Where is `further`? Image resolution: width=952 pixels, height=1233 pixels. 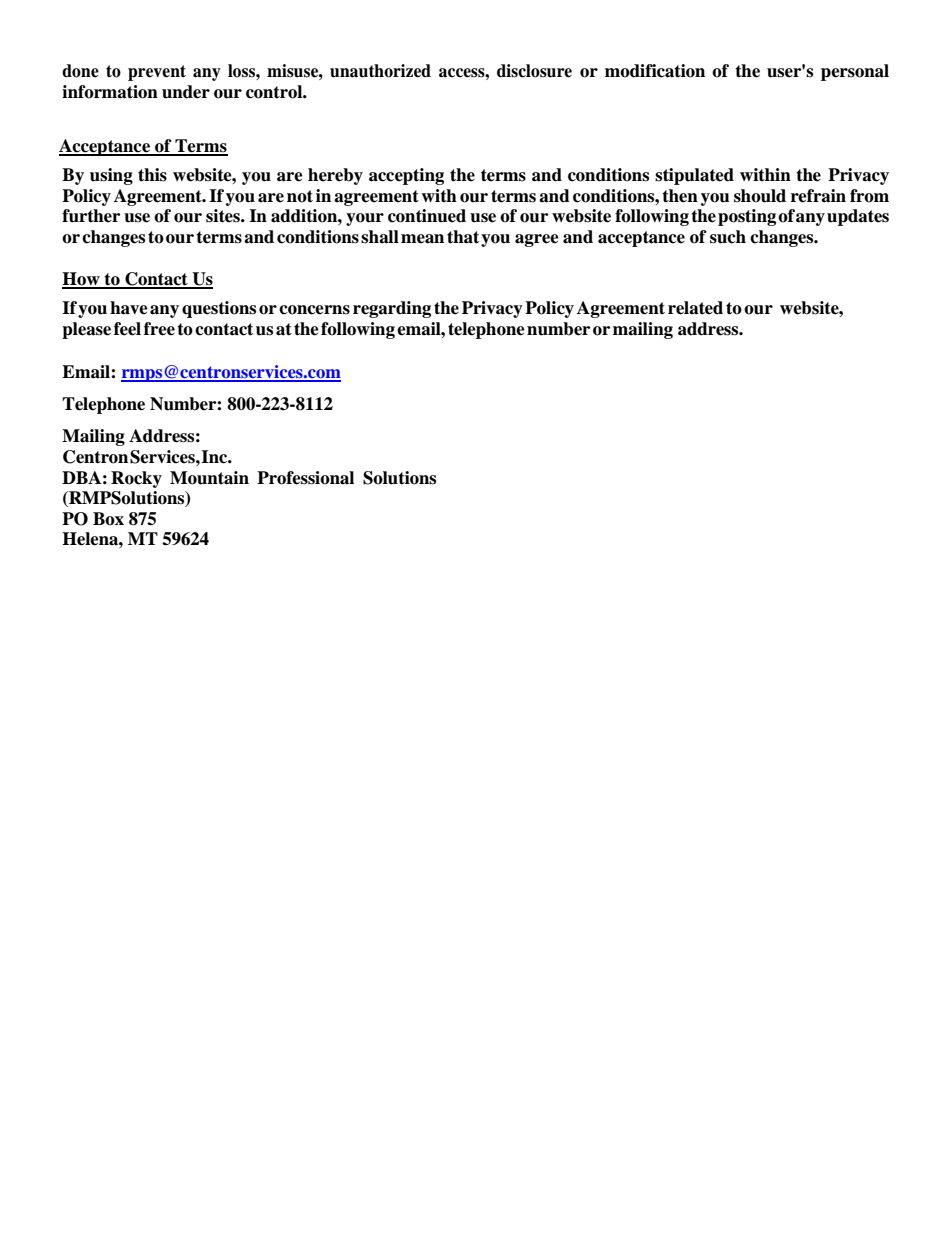 further is located at coordinates (91, 216).
